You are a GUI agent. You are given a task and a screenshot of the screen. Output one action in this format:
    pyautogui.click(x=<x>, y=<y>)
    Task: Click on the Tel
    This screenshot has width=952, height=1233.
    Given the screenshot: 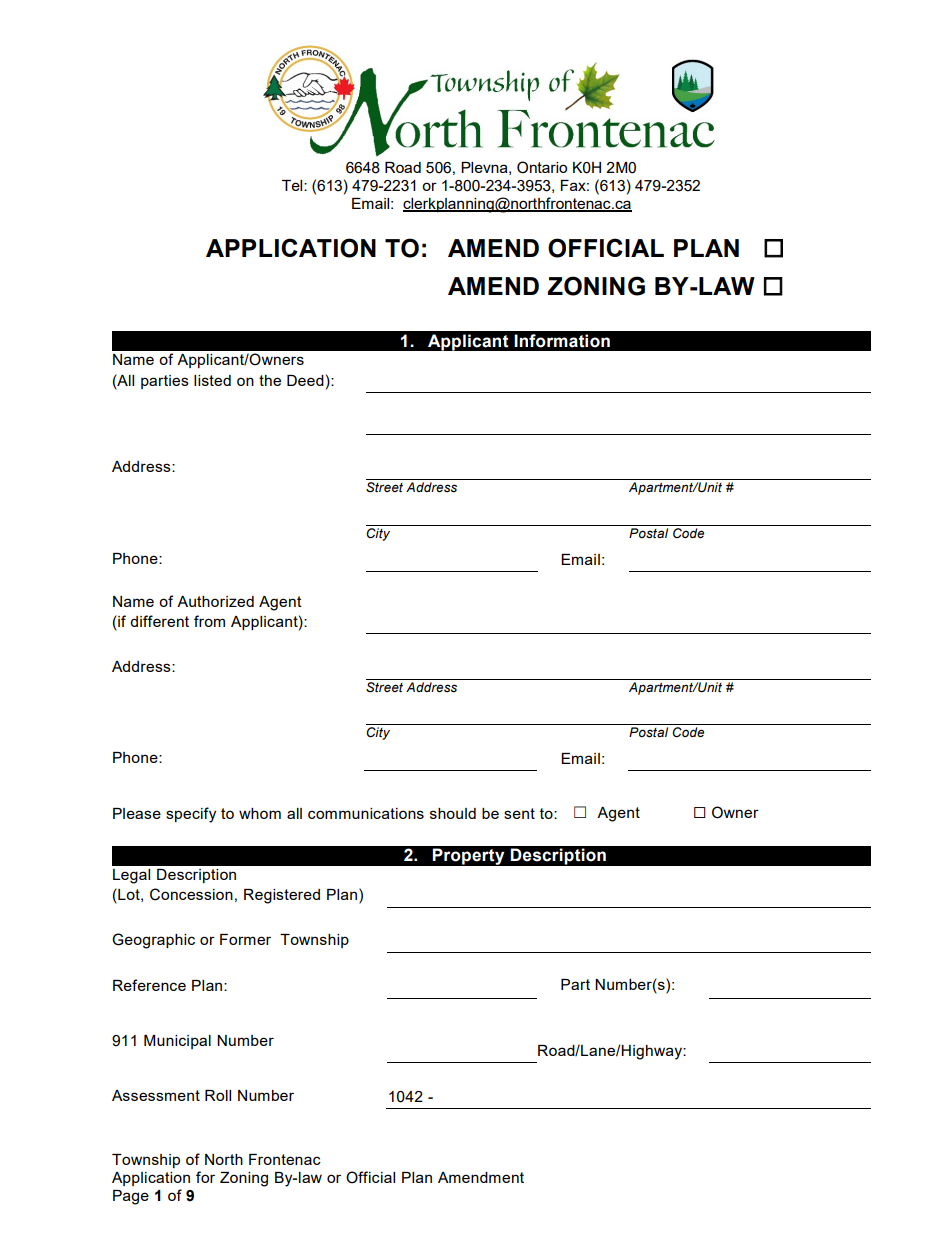 What is the action you would take?
    pyautogui.click(x=293, y=185)
